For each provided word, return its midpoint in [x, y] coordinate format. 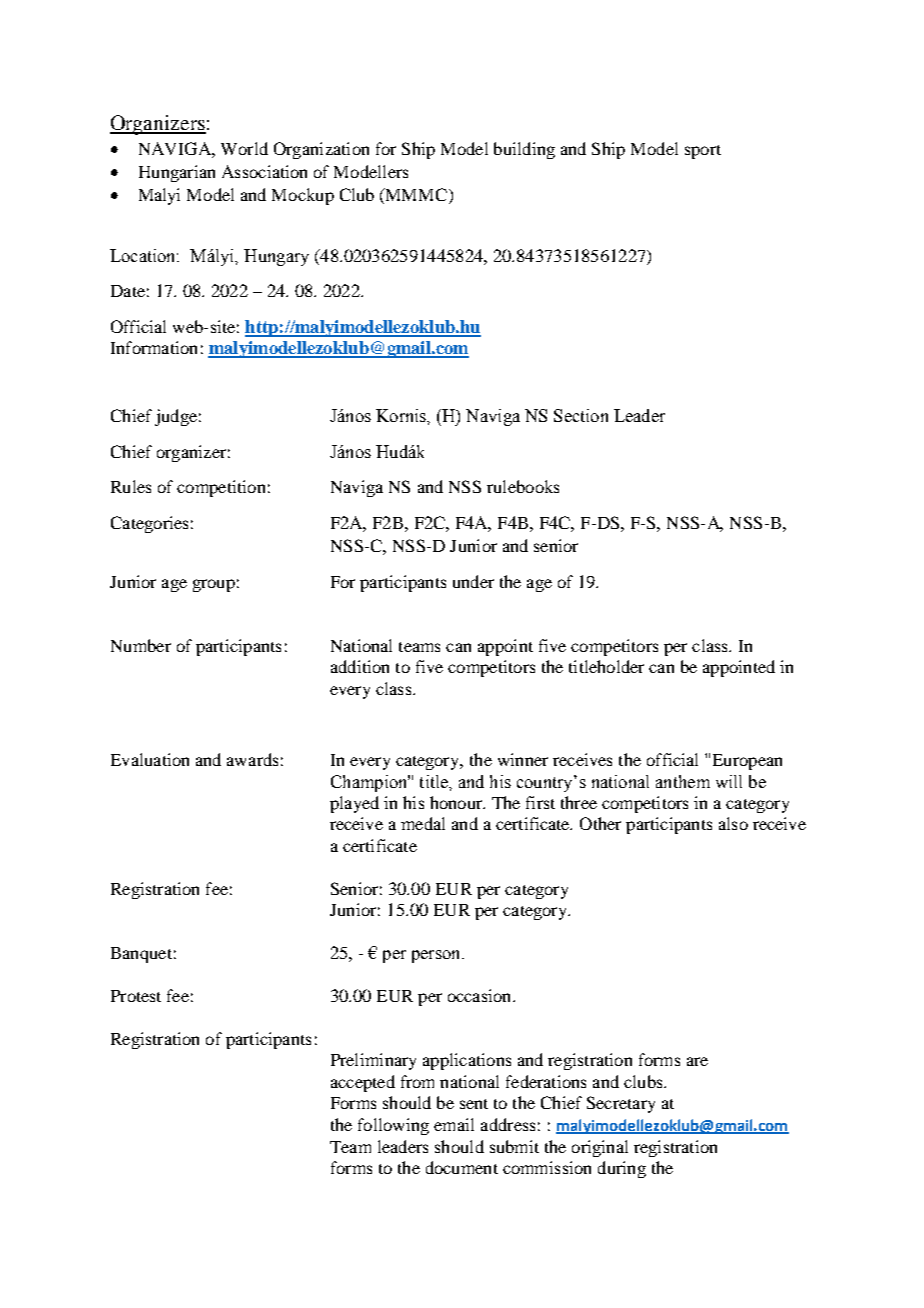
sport [703, 152]
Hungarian [177, 173]
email [454, 1124]
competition [221, 488]
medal [423, 823]
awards [252, 759]
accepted [363, 1083]
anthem [683, 781]
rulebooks [523, 486]
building [524, 150]
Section [581, 415]
